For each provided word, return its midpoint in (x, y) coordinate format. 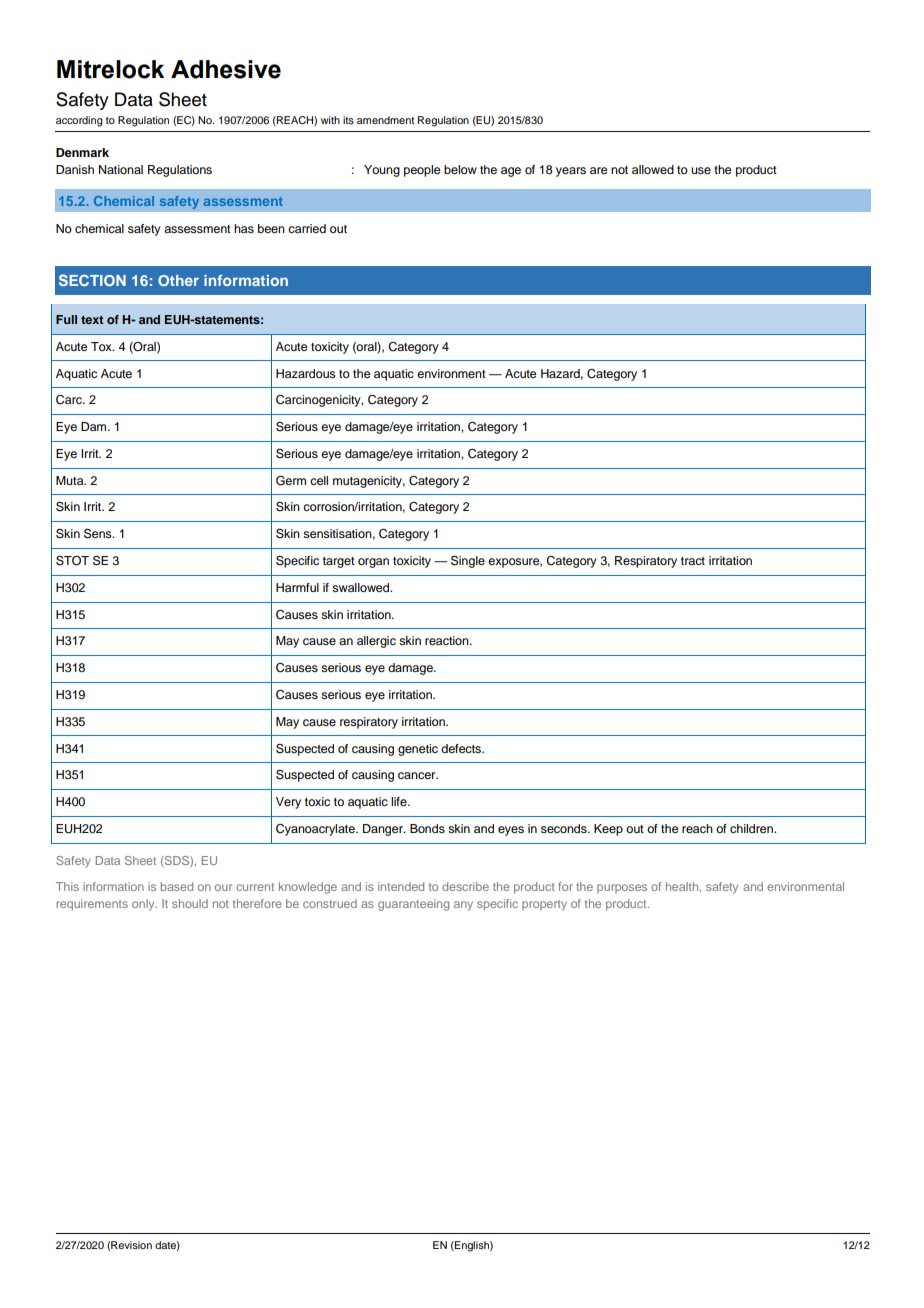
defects (462, 748)
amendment (385, 120)
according (79, 121)
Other (178, 280)
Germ (291, 481)
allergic (376, 642)
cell (319, 480)
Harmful (297, 587)
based (177, 886)
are (598, 170)
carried (307, 228)
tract (693, 561)
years (571, 172)
